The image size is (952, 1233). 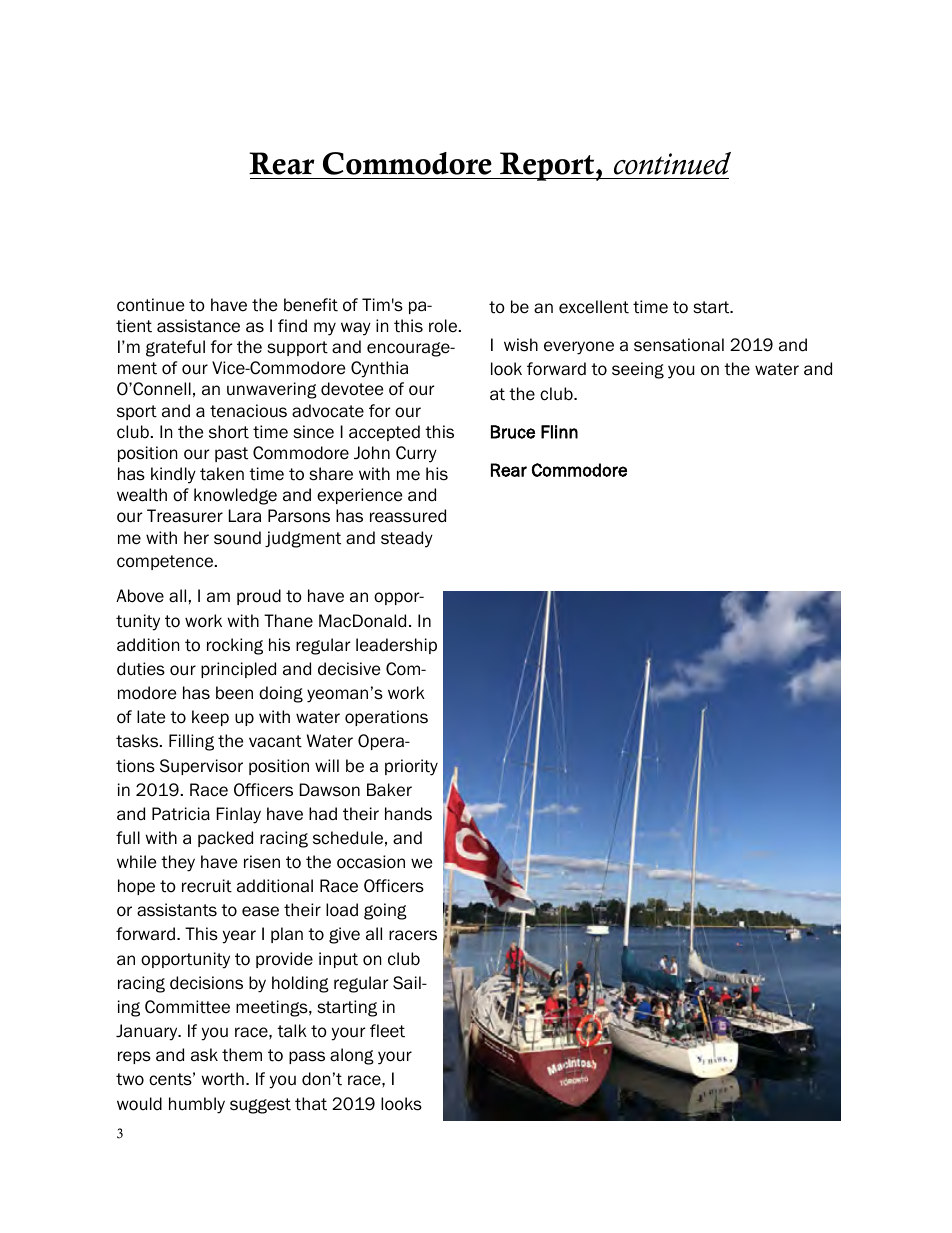 What do you see at coordinates (594, 307) in the screenshot?
I see `excellent` at bounding box center [594, 307].
